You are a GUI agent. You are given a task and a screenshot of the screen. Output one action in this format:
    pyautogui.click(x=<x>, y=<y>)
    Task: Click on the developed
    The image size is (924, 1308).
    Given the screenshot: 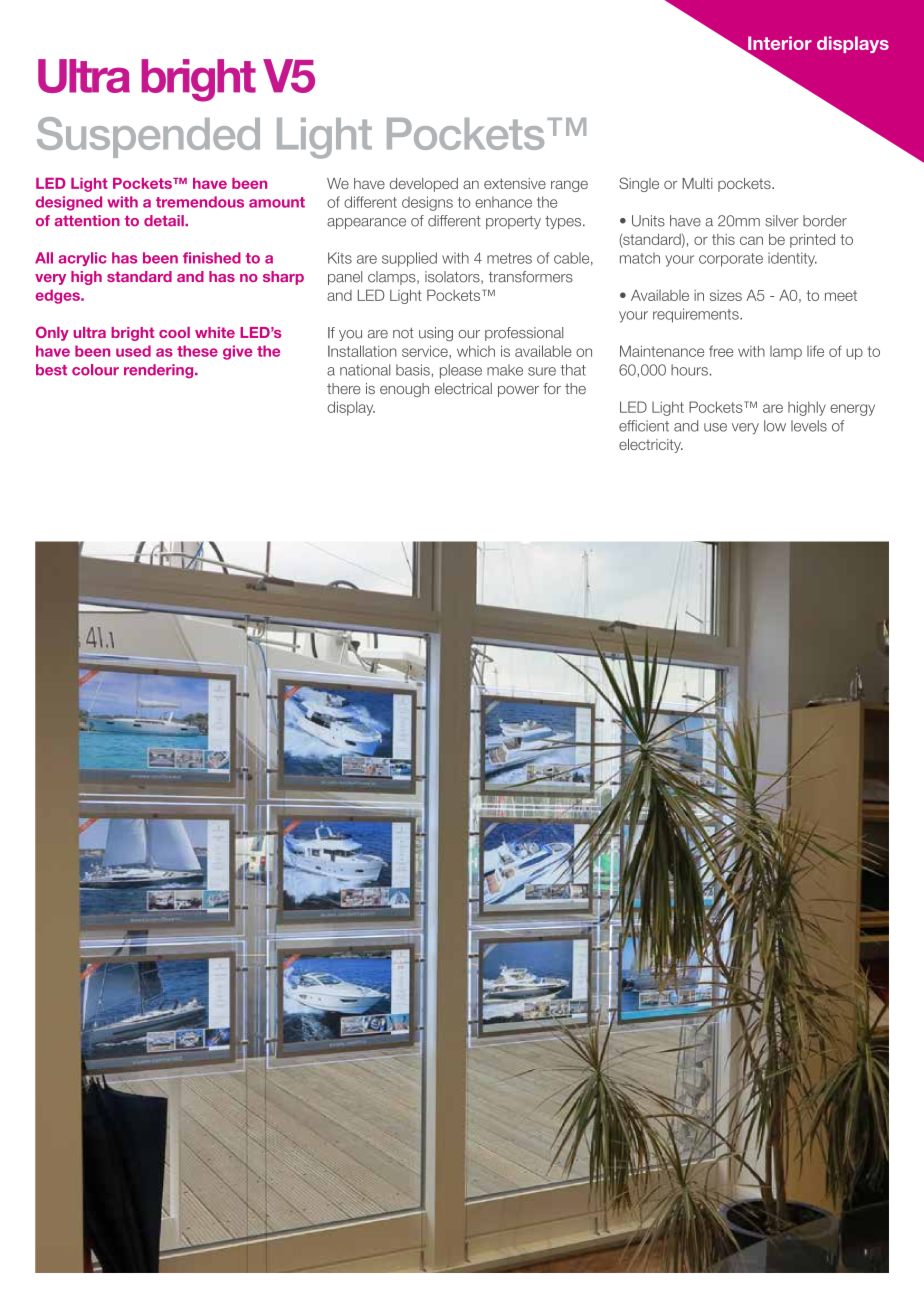 What is the action you would take?
    pyautogui.click(x=424, y=185)
